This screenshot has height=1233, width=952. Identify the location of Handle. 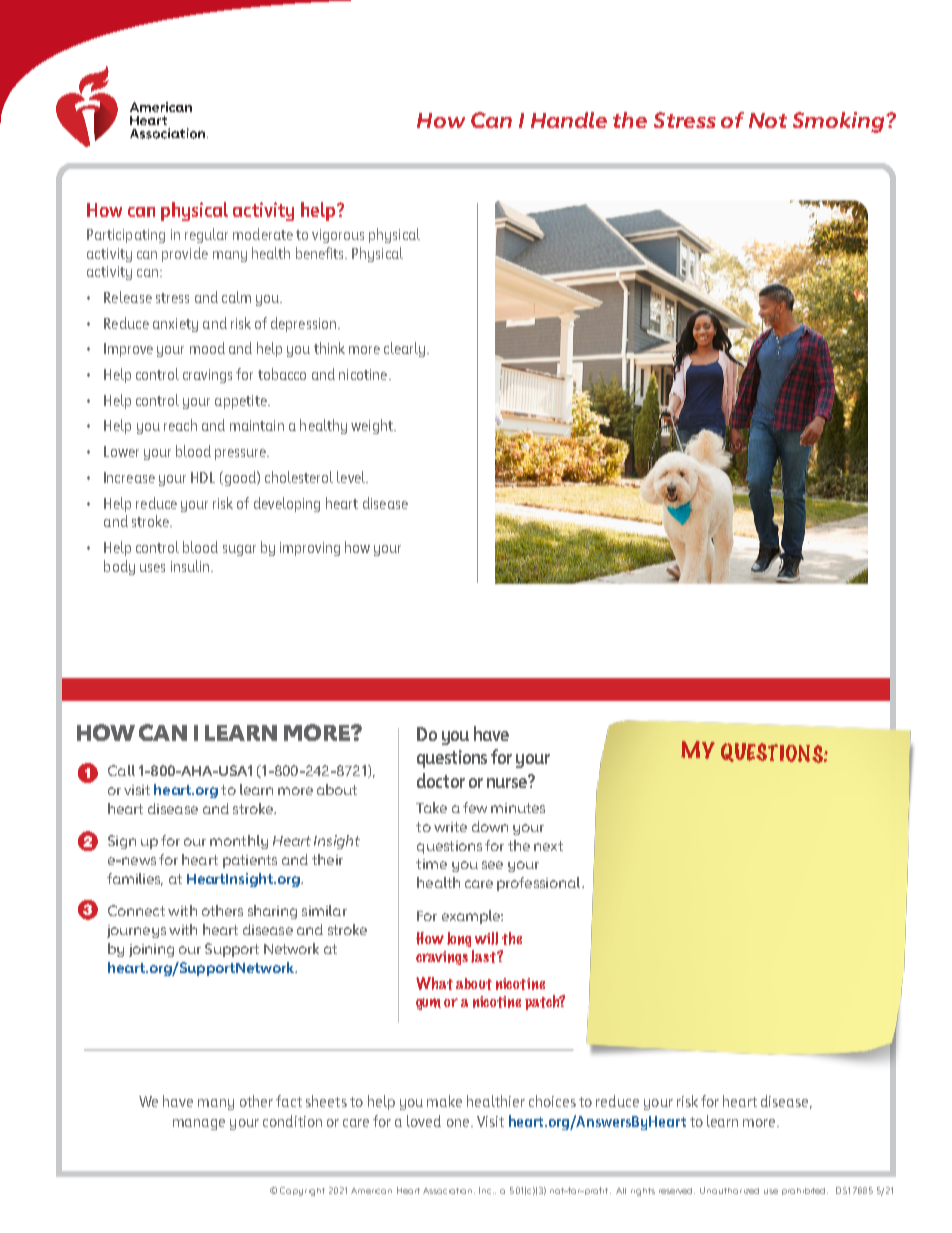
(569, 120).
